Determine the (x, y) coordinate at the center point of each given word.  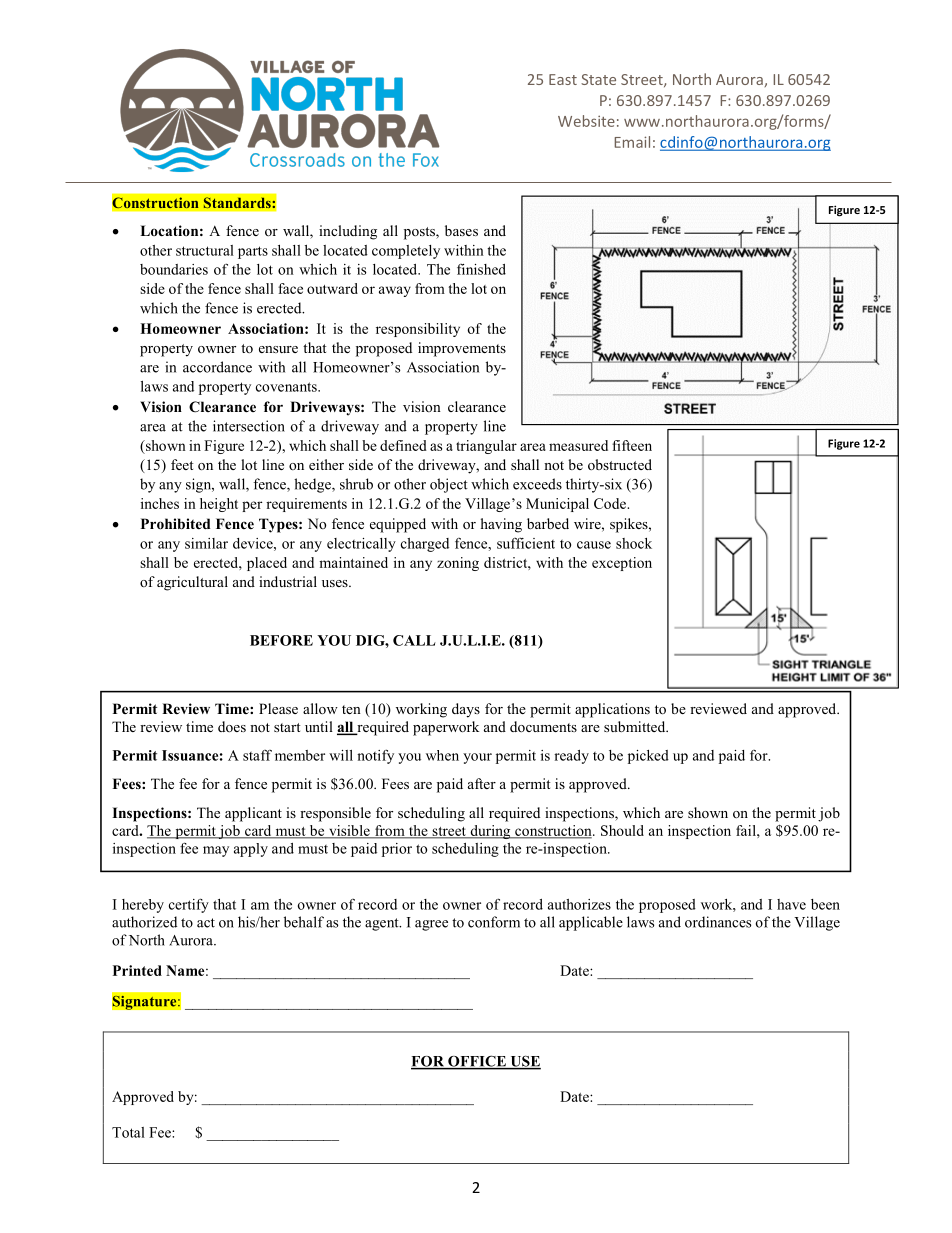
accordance (217, 367)
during (490, 832)
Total (128, 1132)
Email (632, 142)
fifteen (632, 445)
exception (622, 564)
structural (205, 250)
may (216, 851)
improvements (462, 349)
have (791, 904)
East (563, 79)
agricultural (192, 583)
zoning (458, 564)
